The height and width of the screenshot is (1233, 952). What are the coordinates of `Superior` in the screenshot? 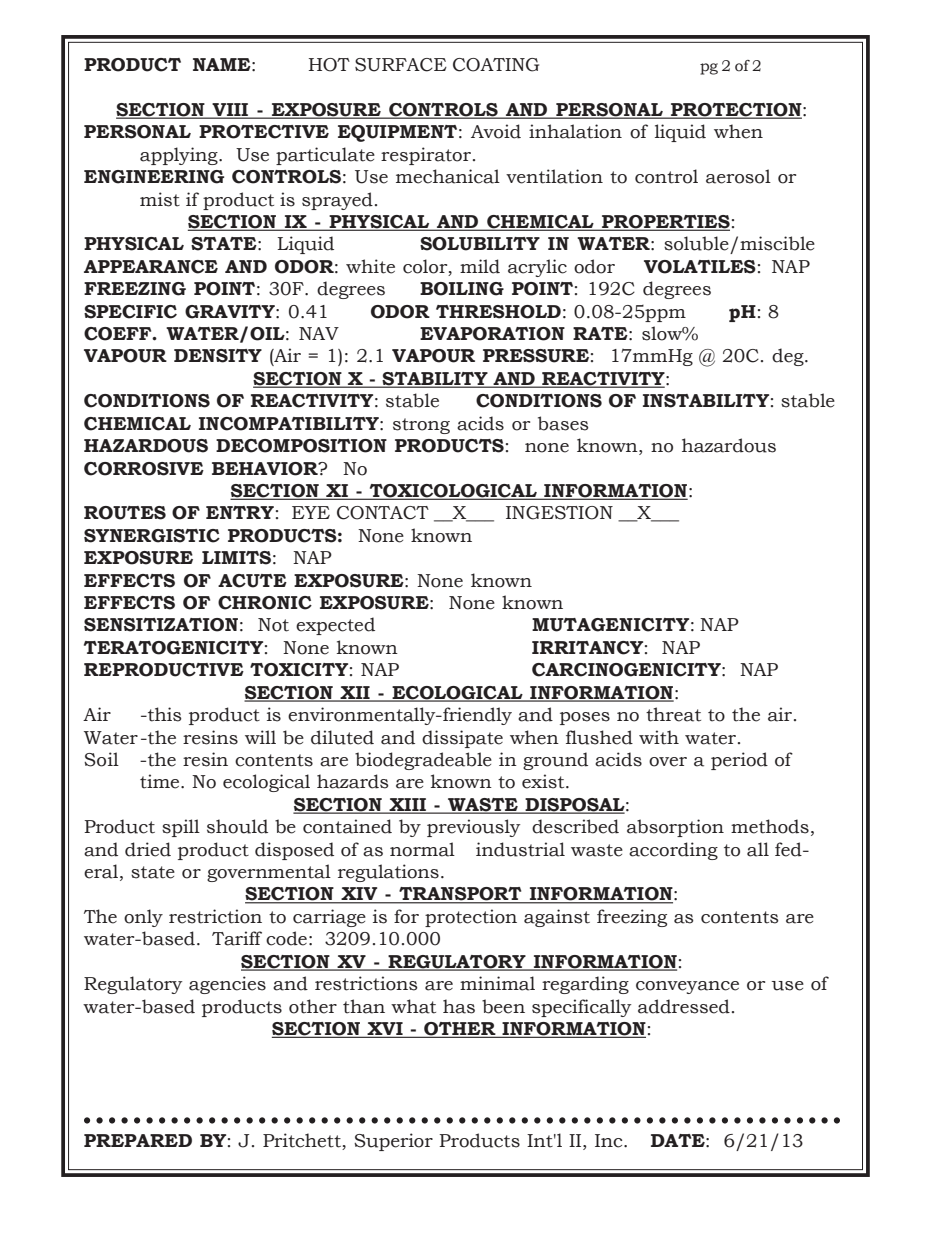 It's located at (393, 1142).
